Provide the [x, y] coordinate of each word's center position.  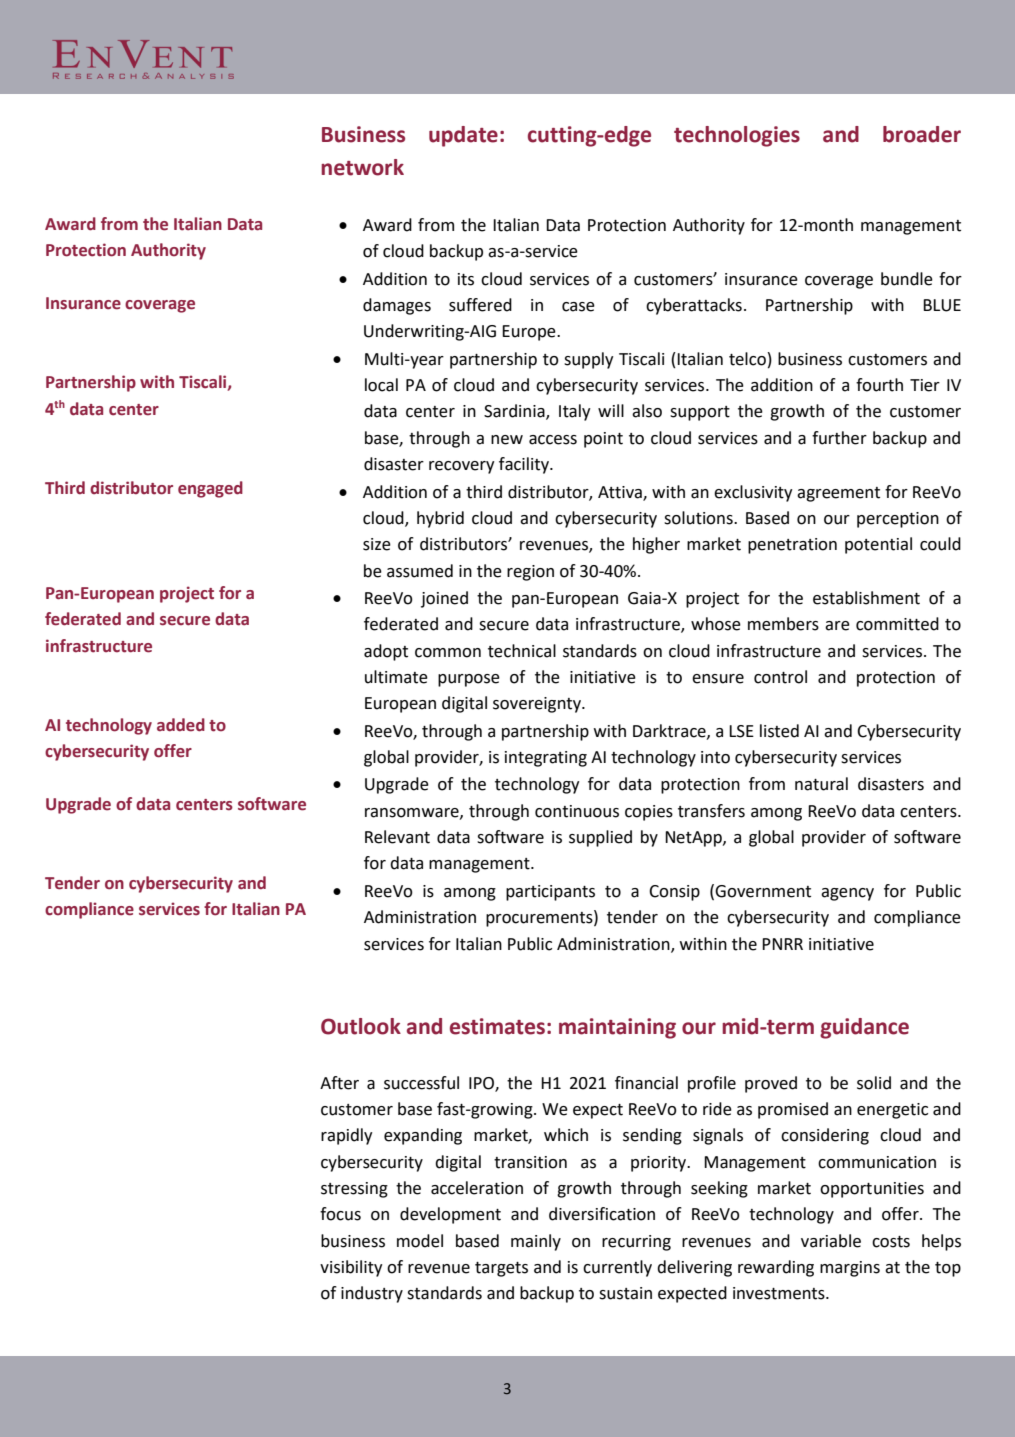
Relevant [397, 837]
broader [922, 134]
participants [550, 893]
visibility [351, 1268]
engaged [210, 489]
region [530, 573]
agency [847, 894]
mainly [536, 1242]
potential [878, 545]
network [362, 167]
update [463, 136]
